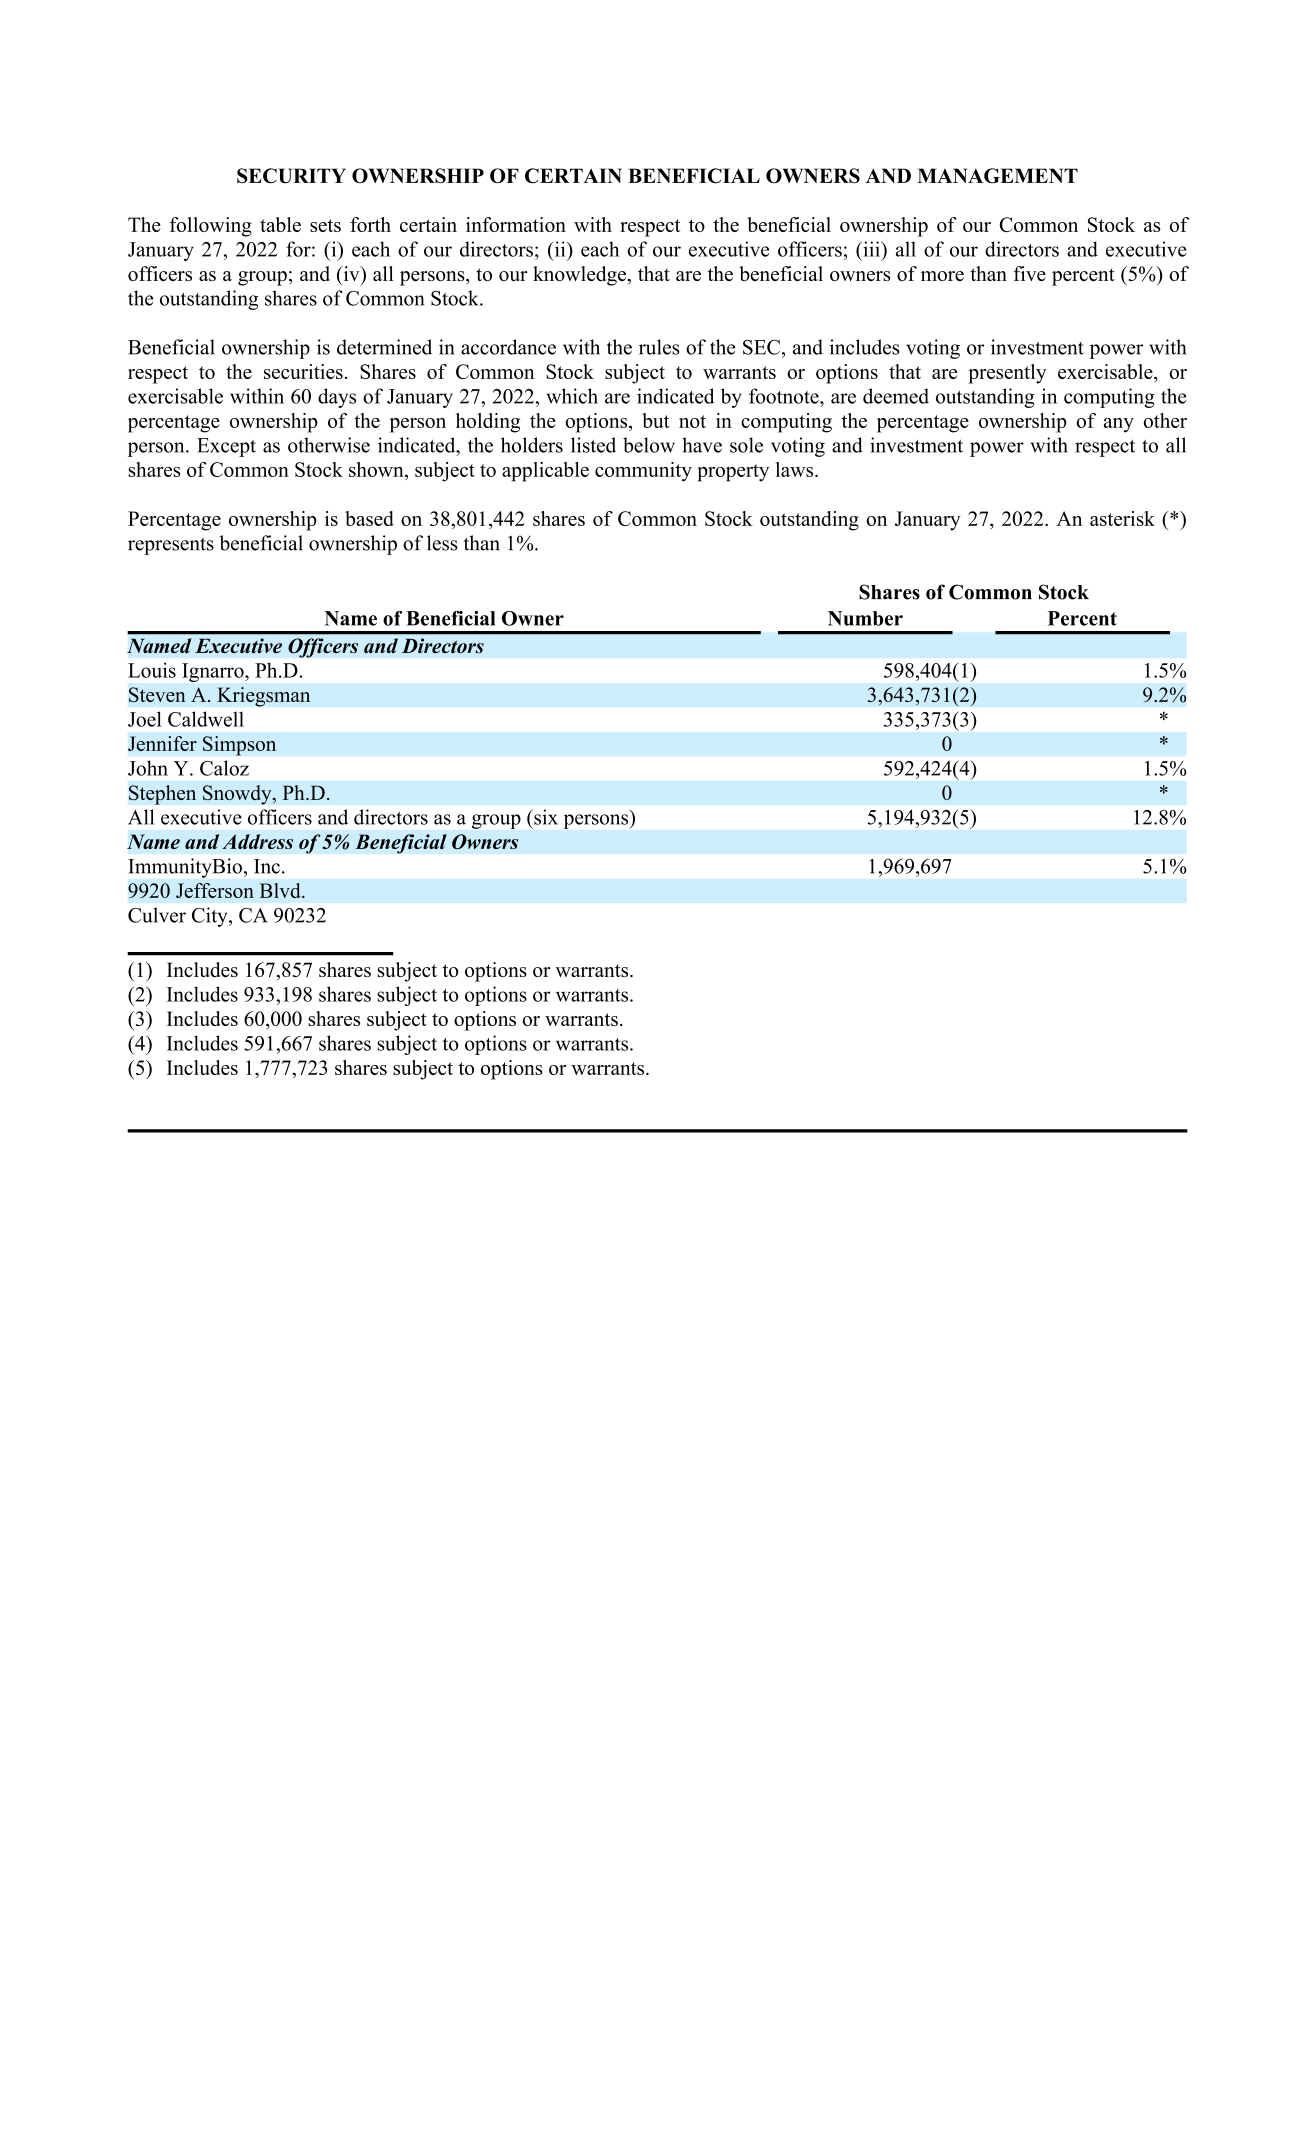 The height and width of the screenshot is (2147, 1304). What do you see at coordinates (998, 176) in the screenshot?
I see `MANAGEMENT` at bounding box center [998, 176].
